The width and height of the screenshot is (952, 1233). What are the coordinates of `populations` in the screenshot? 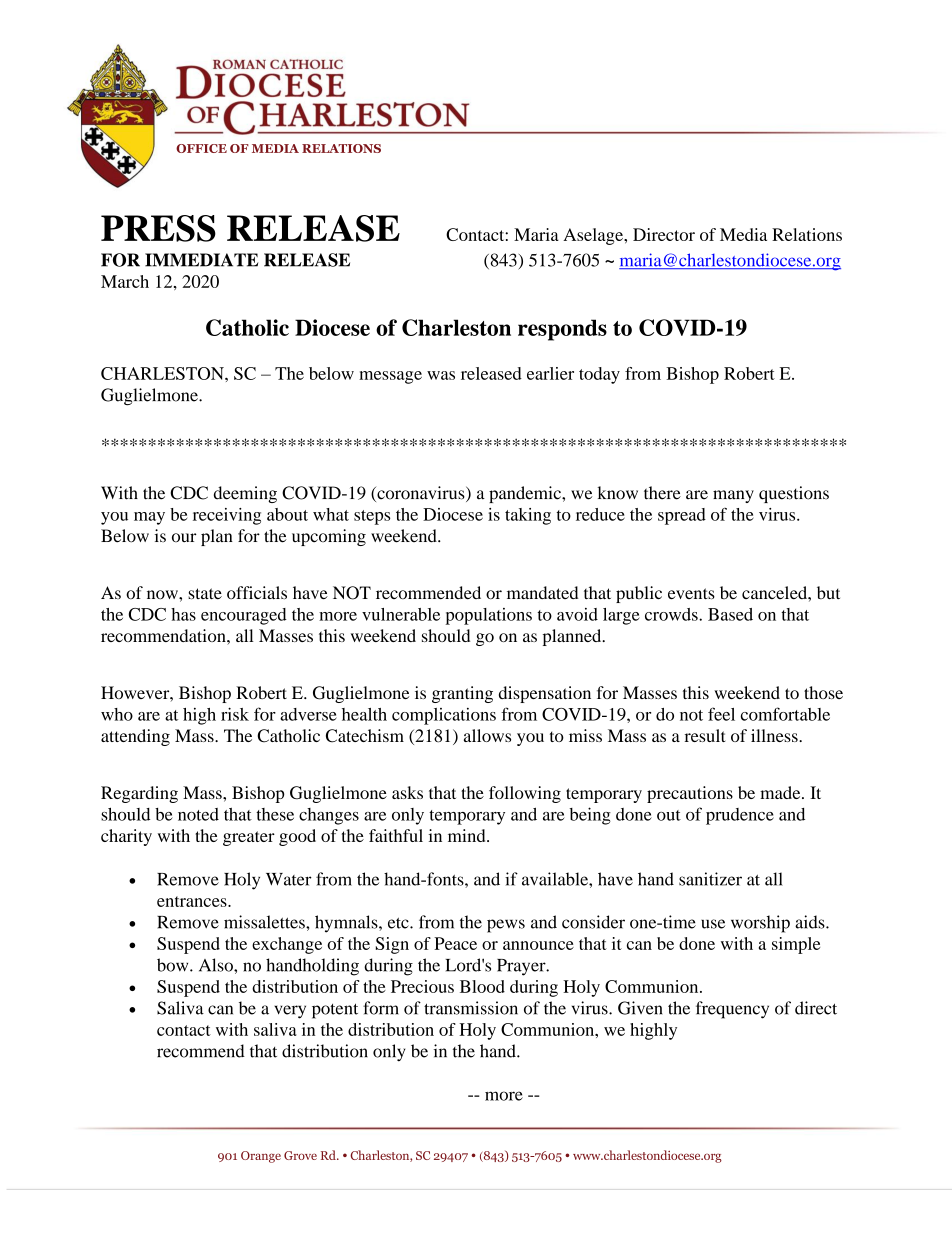 It's located at (488, 616).
